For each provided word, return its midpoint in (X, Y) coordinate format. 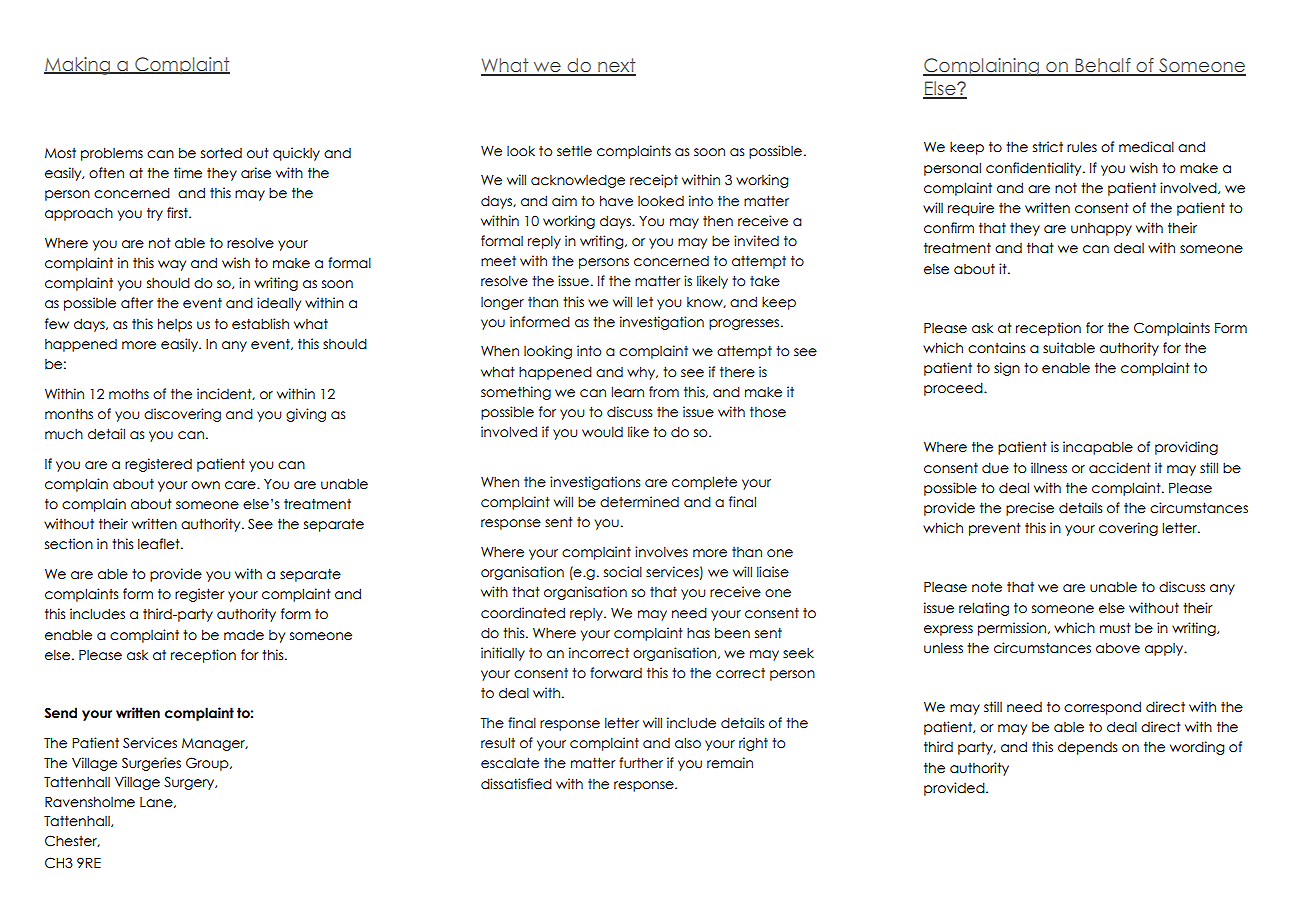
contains (996, 348)
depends (1087, 748)
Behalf (1103, 66)
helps (175, 325)
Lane (157, 802)
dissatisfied (516, 784)
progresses (745, 324)
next (616, 66)
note (987, 587)
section (69, 544)
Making (78, 66)
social (623, 572)
